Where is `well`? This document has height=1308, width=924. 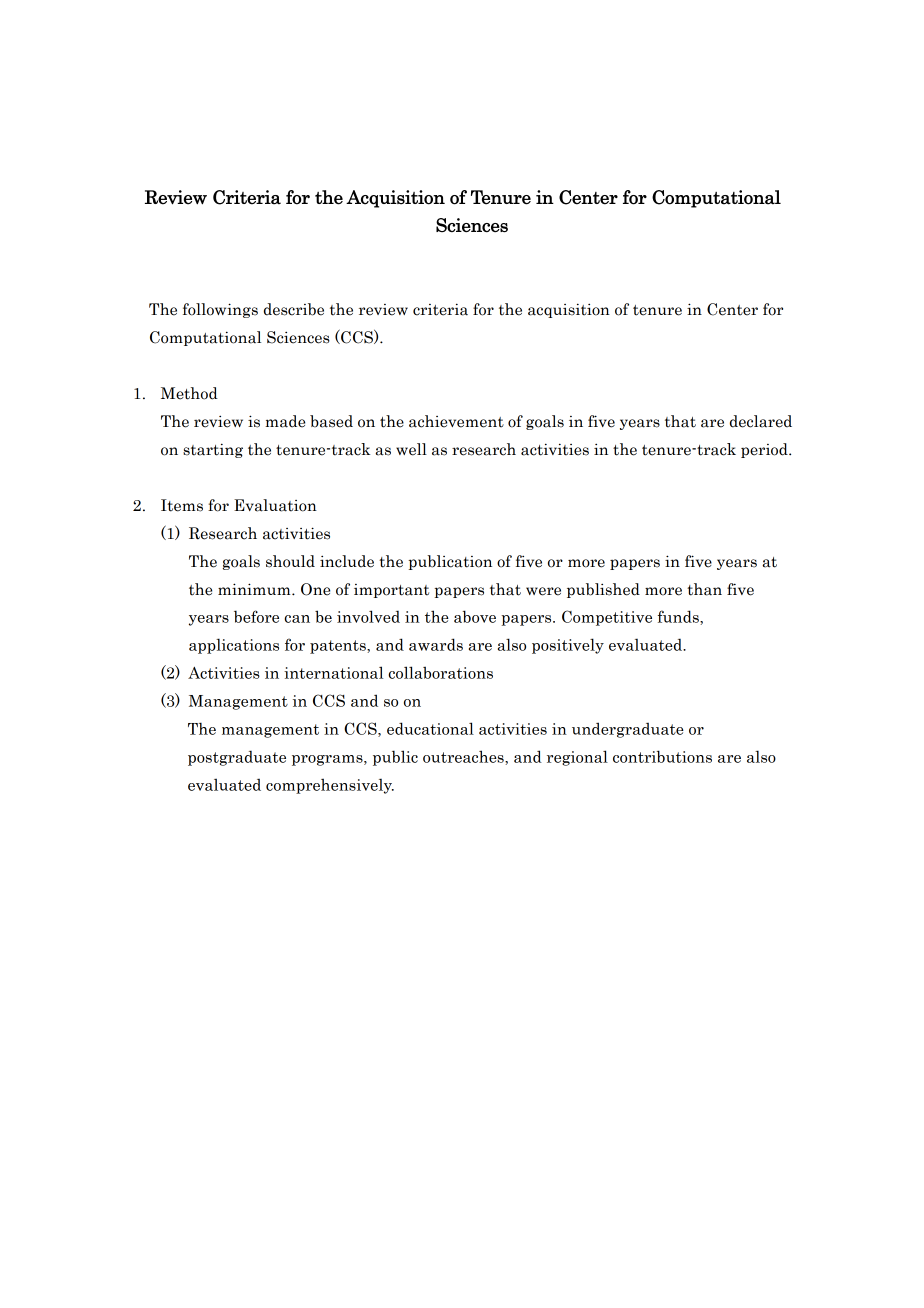
well is located at coordinates (411, 449).
